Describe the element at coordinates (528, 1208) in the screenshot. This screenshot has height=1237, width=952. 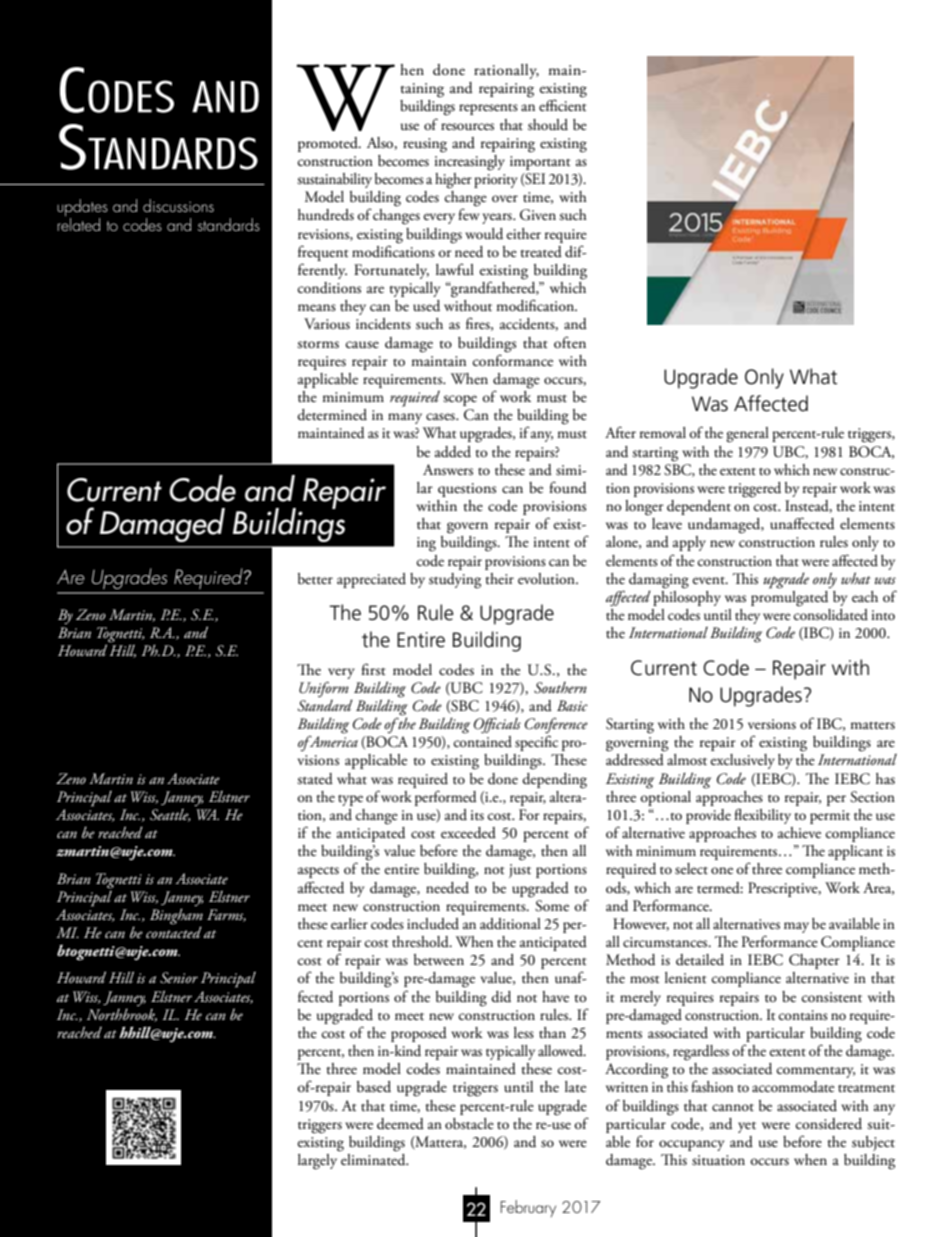
I see `February` at that location.
